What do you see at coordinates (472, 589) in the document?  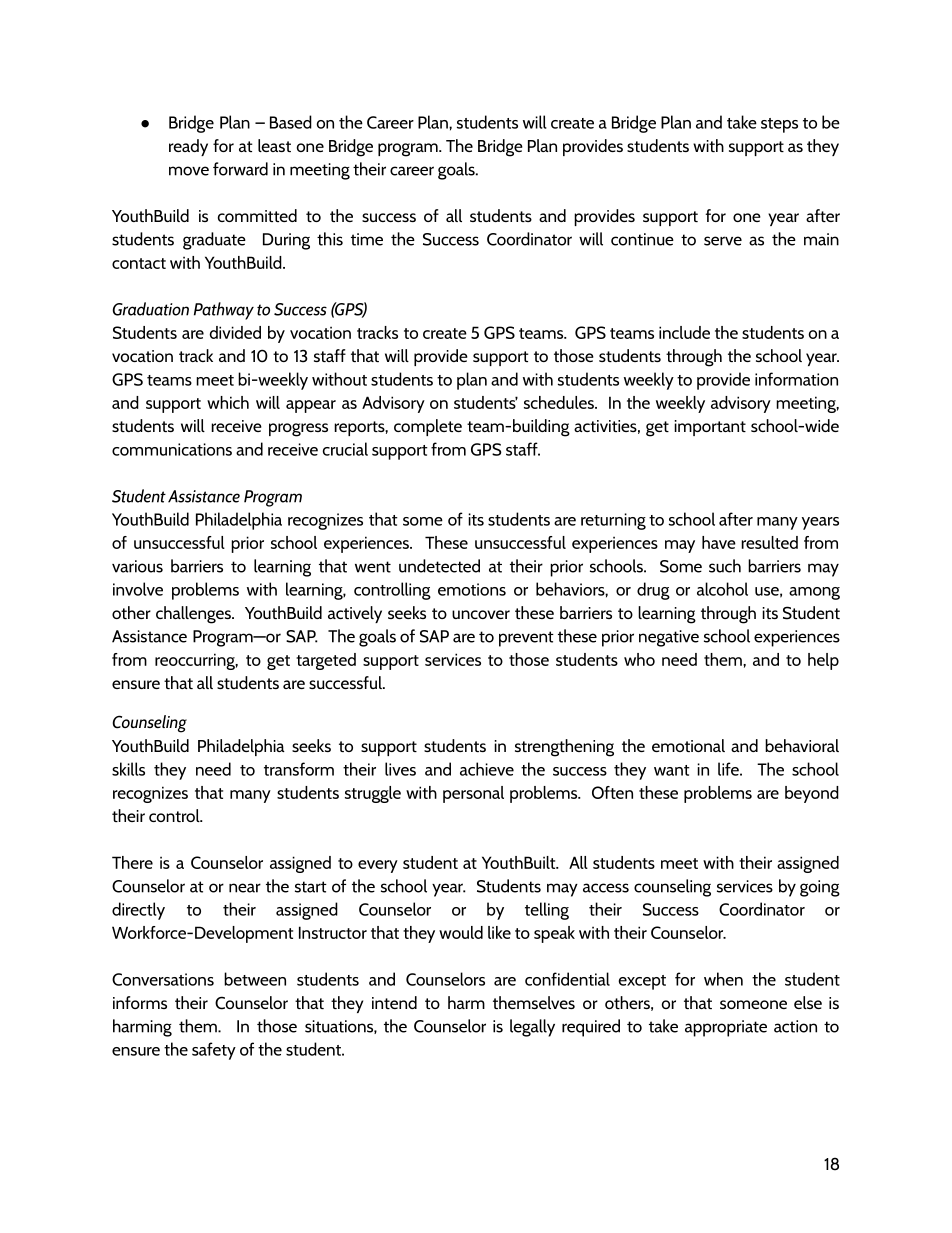 I see `emotions` at bounding box center [472, 589].
